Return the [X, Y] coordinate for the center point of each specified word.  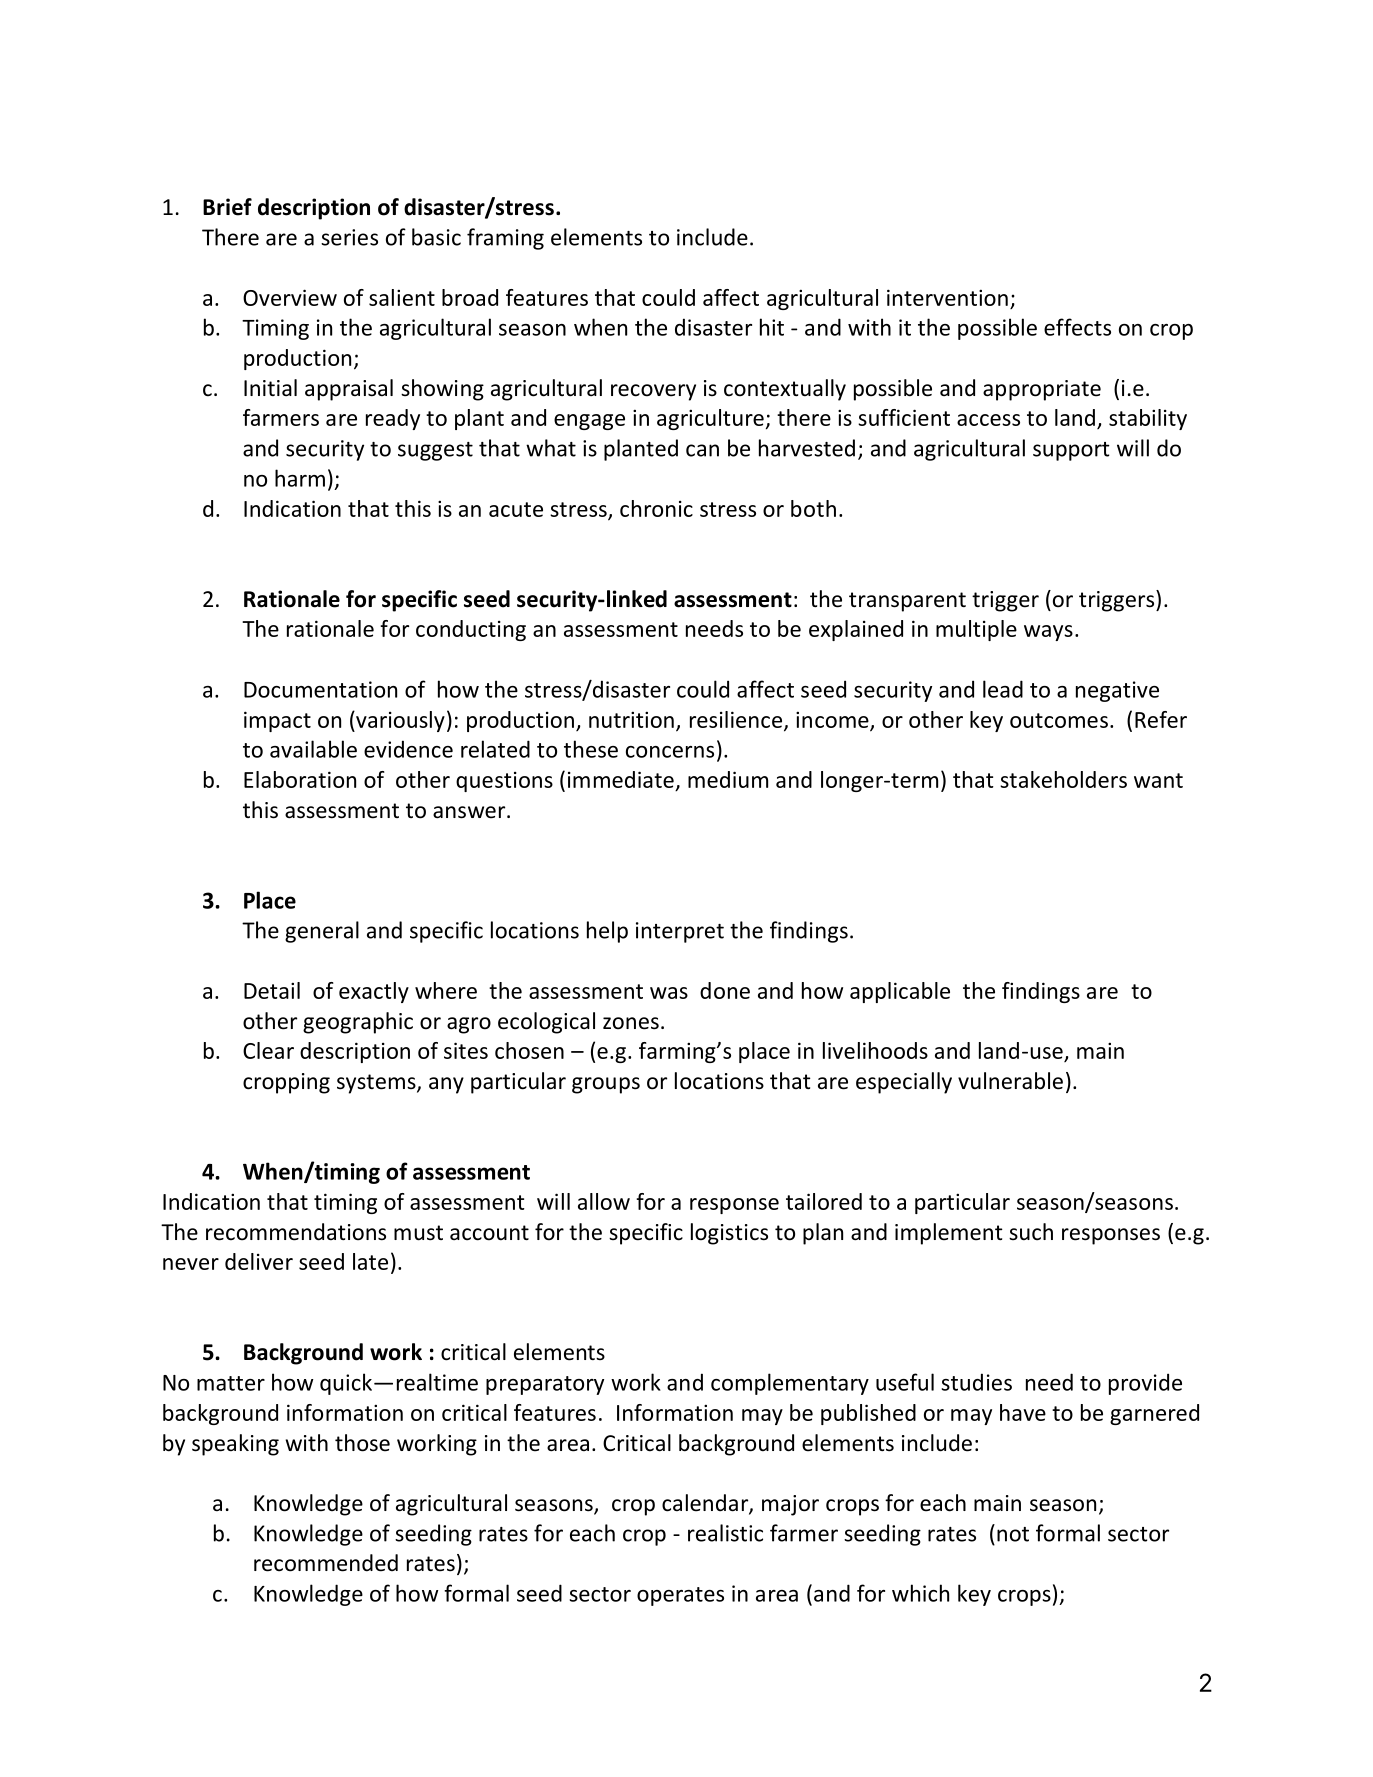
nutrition [631, 719]
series [349, 237]
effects [1077, 327]
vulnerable [1010, 1081]
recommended [326, 1563]
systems [377, 1084]
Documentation [320, 689]
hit [772, 327]
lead [1003, 689]
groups [606, 1085]
